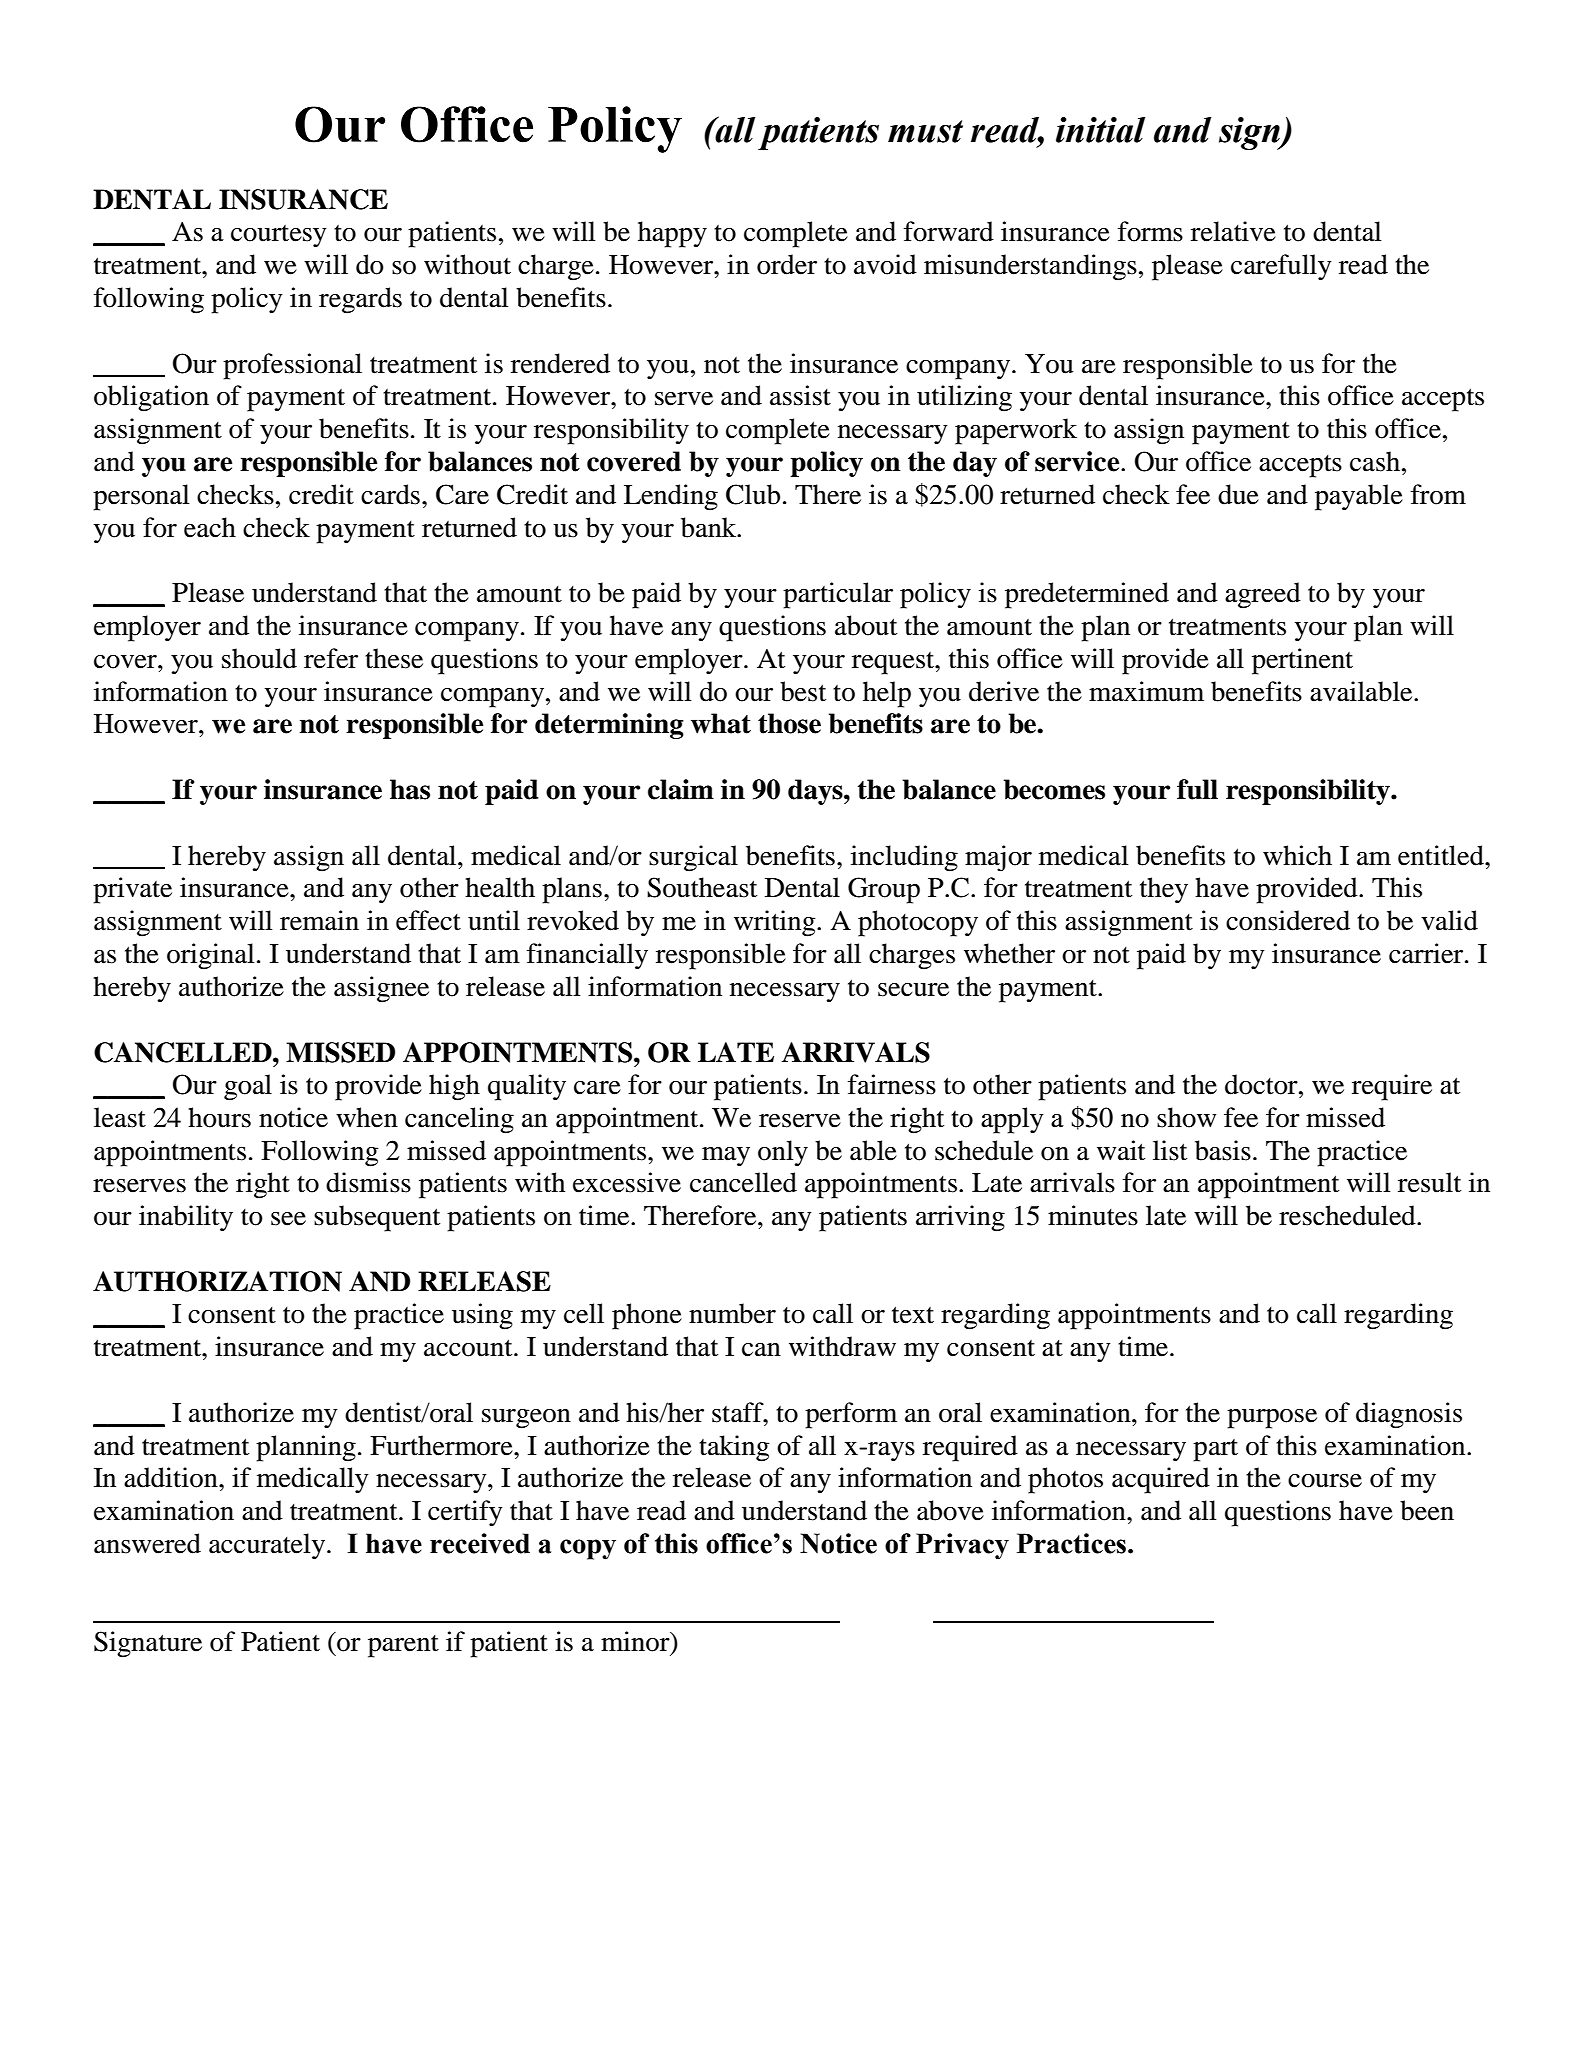  What do you see at coordinates (1427, 1510) in the image?
I see `been` at bounding box center [1427, 1510].
